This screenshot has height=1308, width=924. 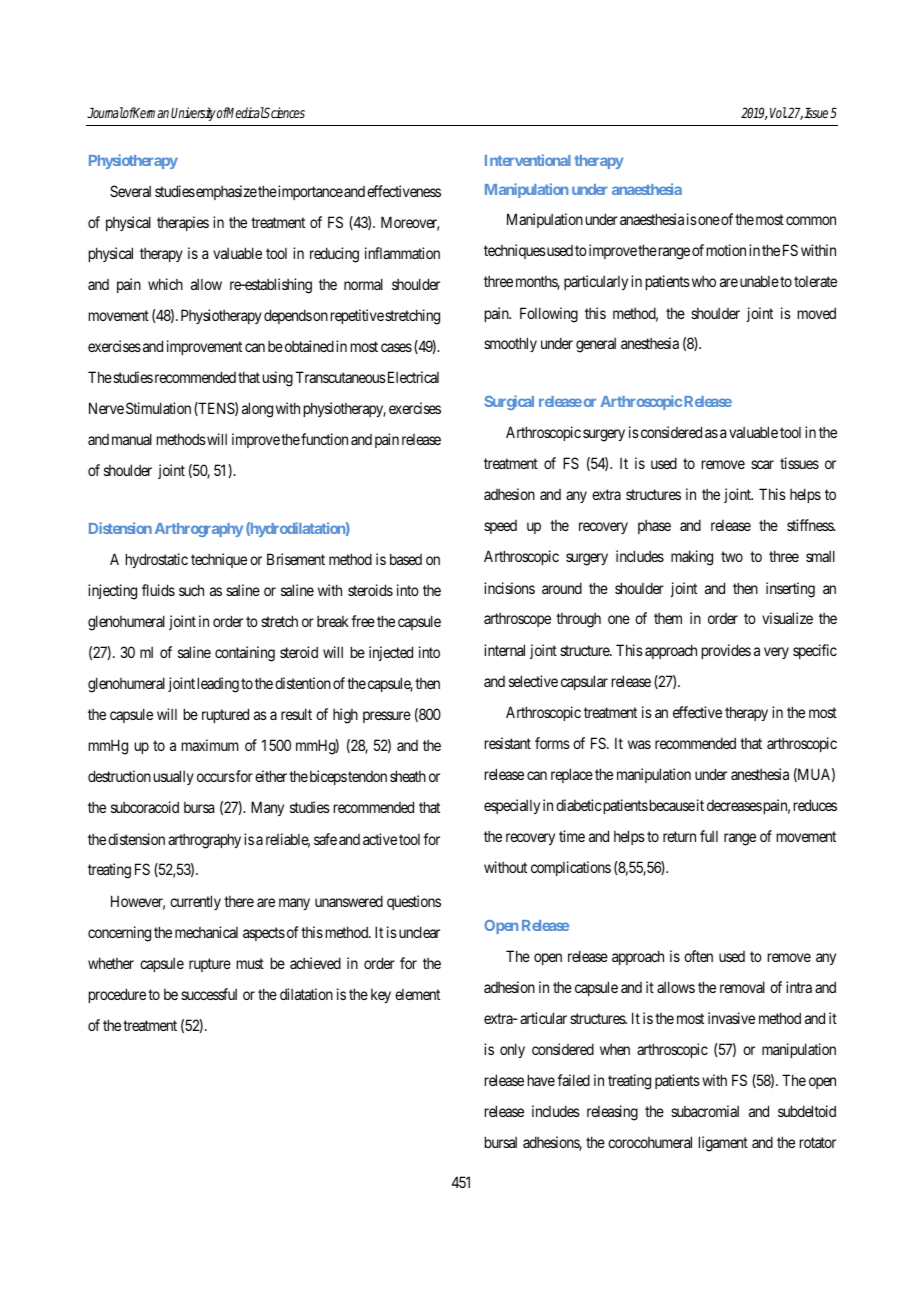 What do you see at coordinates (778, 112) in the screenshot?
I see `Vol` at bounding box center [778, 112].
